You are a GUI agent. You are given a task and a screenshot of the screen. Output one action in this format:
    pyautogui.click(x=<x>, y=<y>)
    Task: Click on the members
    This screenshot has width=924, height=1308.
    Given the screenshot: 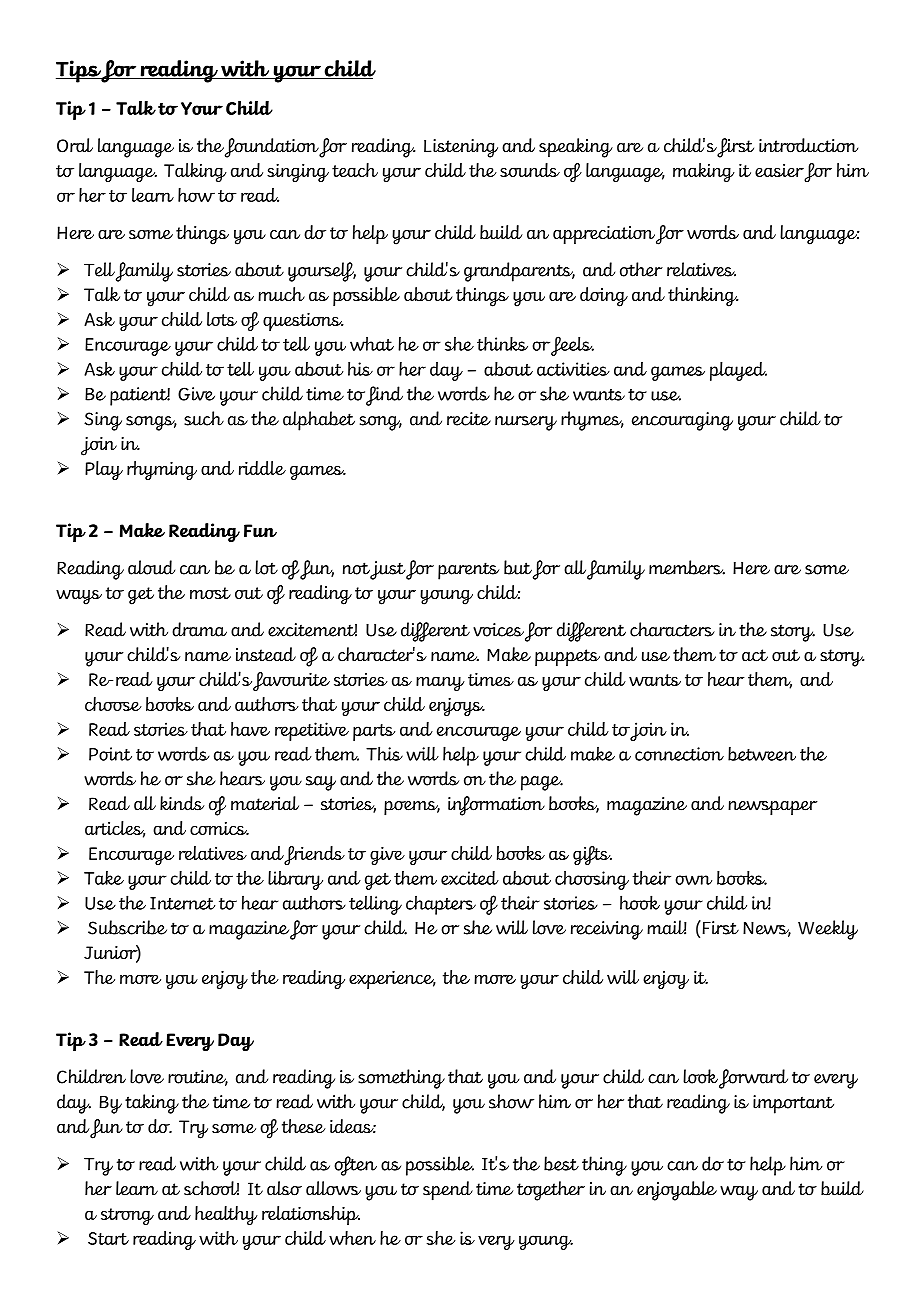 What is the action you would take?
    pyautogui.click(x=687, y=567)
